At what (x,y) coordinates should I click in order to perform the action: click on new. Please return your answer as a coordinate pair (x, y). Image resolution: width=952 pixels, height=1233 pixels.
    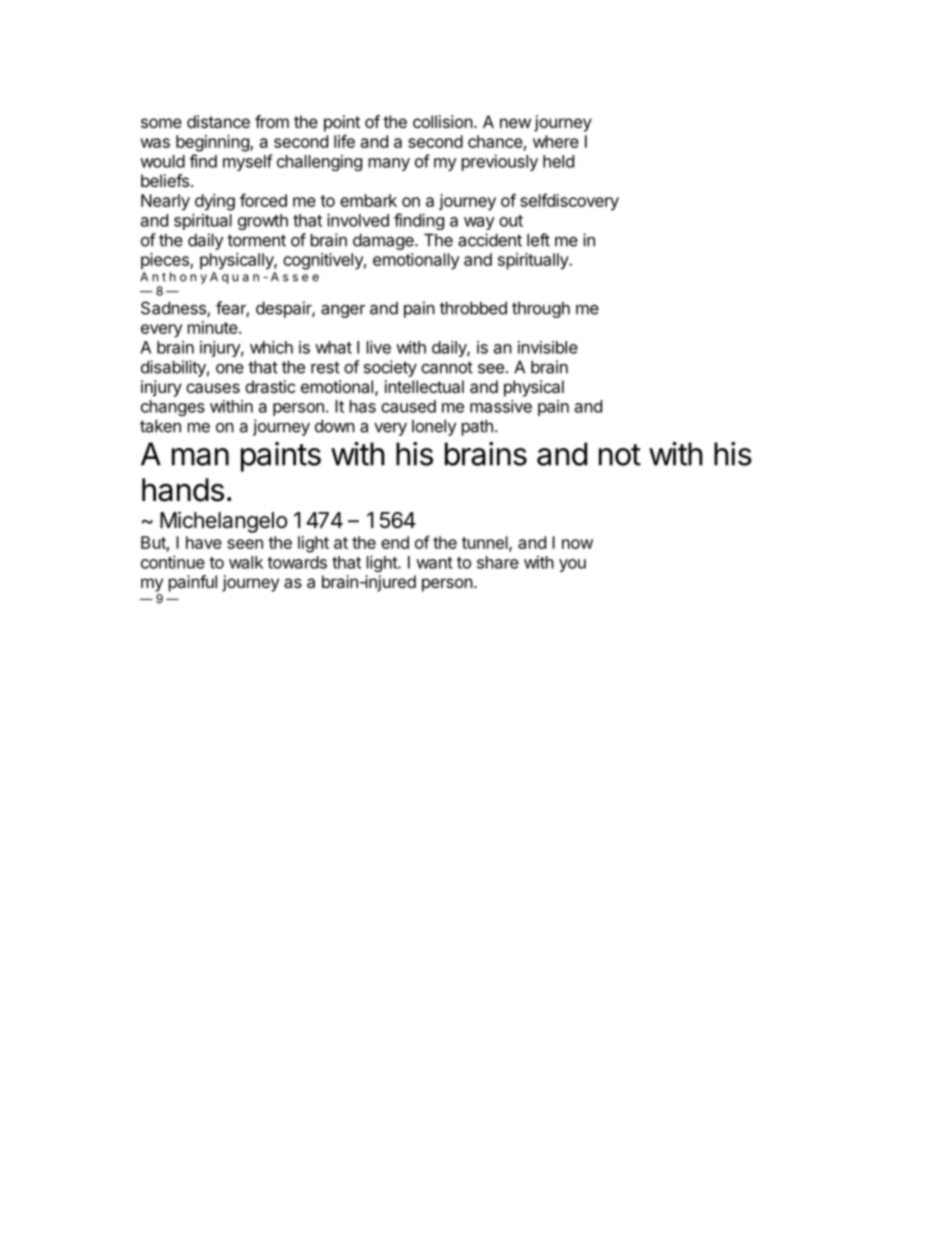
    Looking at the image, I should click on (515, 123).
